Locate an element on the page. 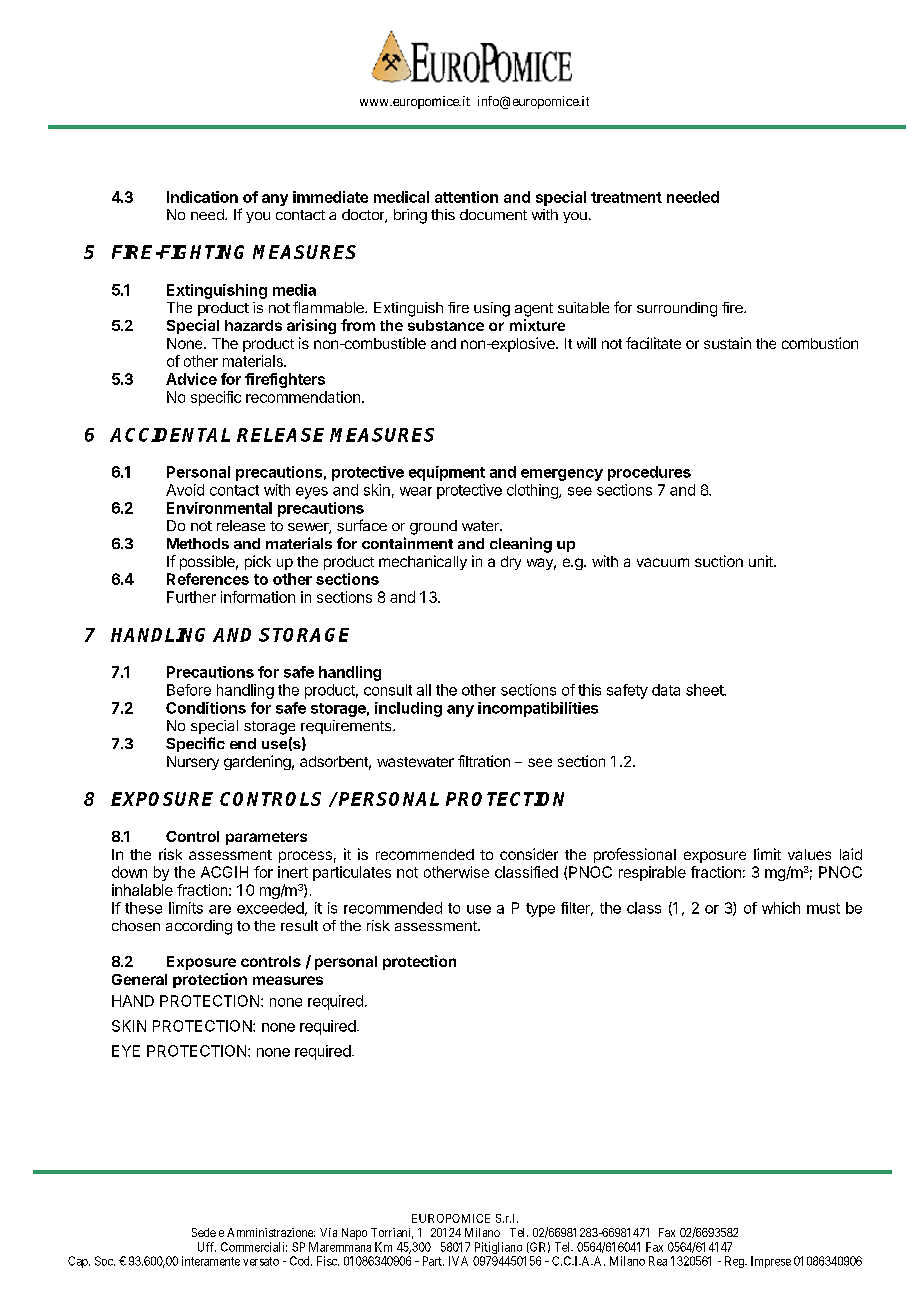  mechanically is located at coordinates (423, 562).
